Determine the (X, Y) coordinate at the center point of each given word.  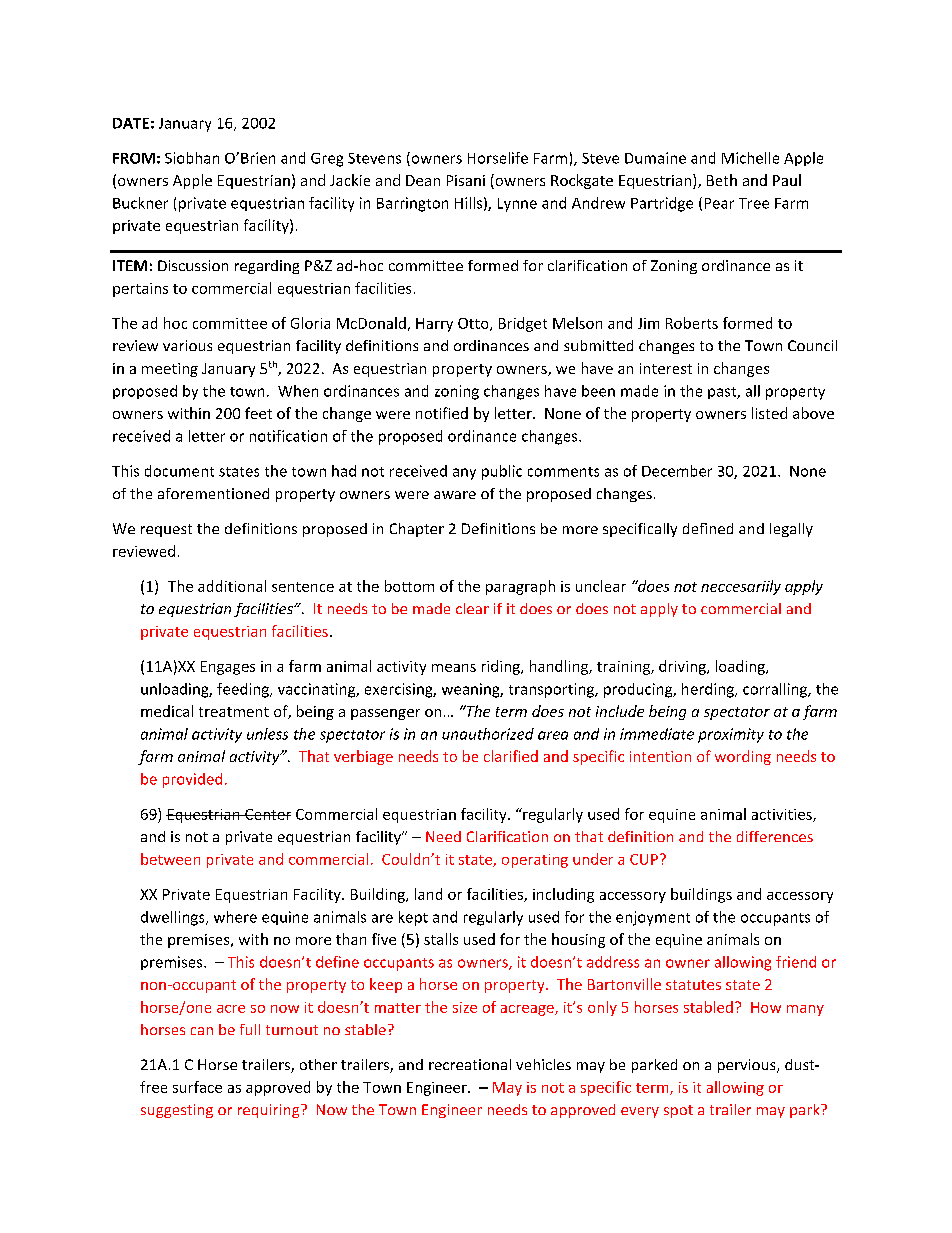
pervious (748, 1066)
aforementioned (213, 493)
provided (192, 780)
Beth (722, 180)
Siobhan (192, 158)
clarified (511, 756)
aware (455, 495)
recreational (470, 1064)
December (677, 471)
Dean (423, 180)
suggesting (177, 1111)
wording (743, 757)
